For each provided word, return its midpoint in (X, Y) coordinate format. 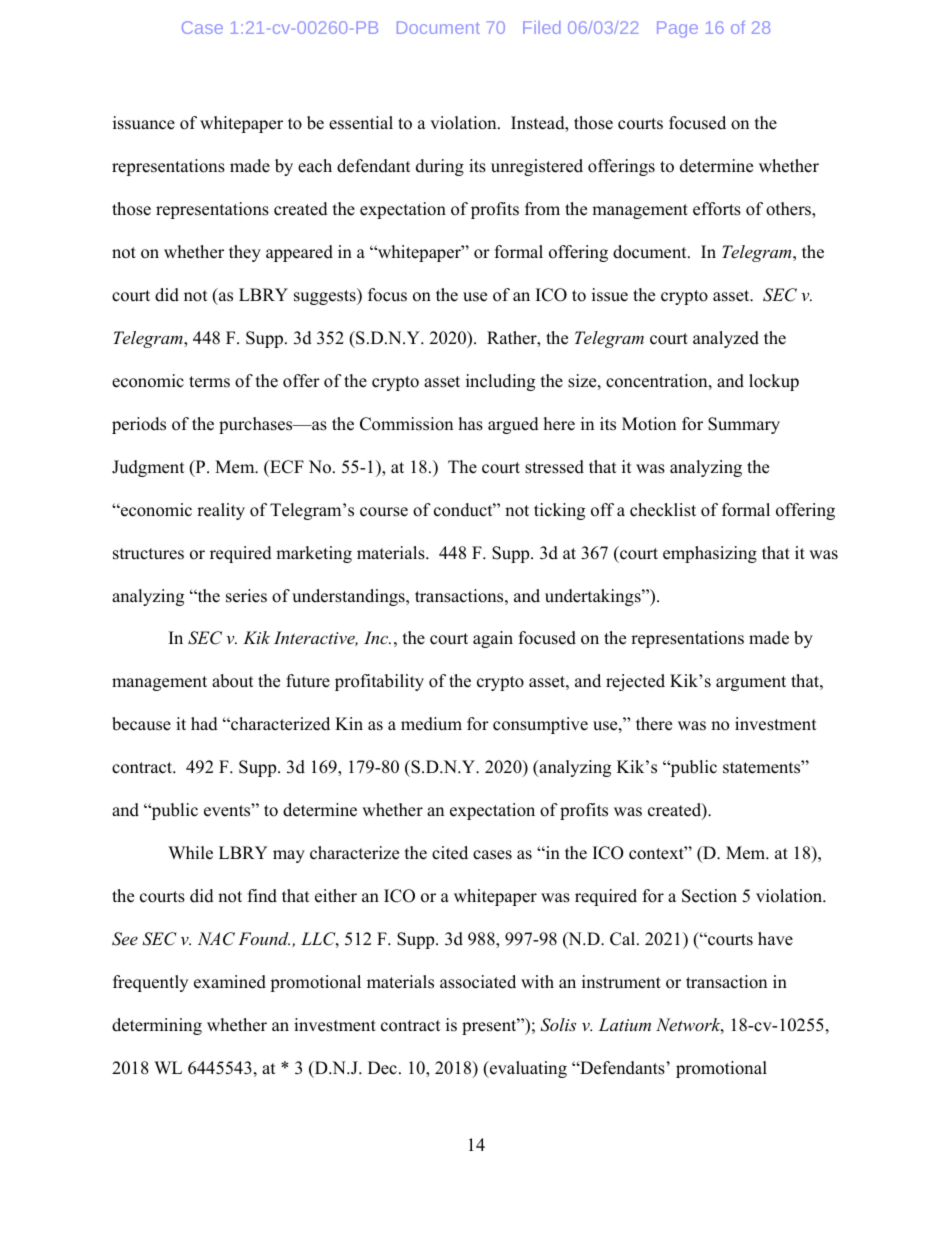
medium (431, 724)
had (204, 724)
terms (209, 382)
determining (157, 1026)
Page (677, 29)
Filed (541, 27)
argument (751, 683)
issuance (144, 123)
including (500, 382)
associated (478, 982)
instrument (621, 982)
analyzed (726, 339)
